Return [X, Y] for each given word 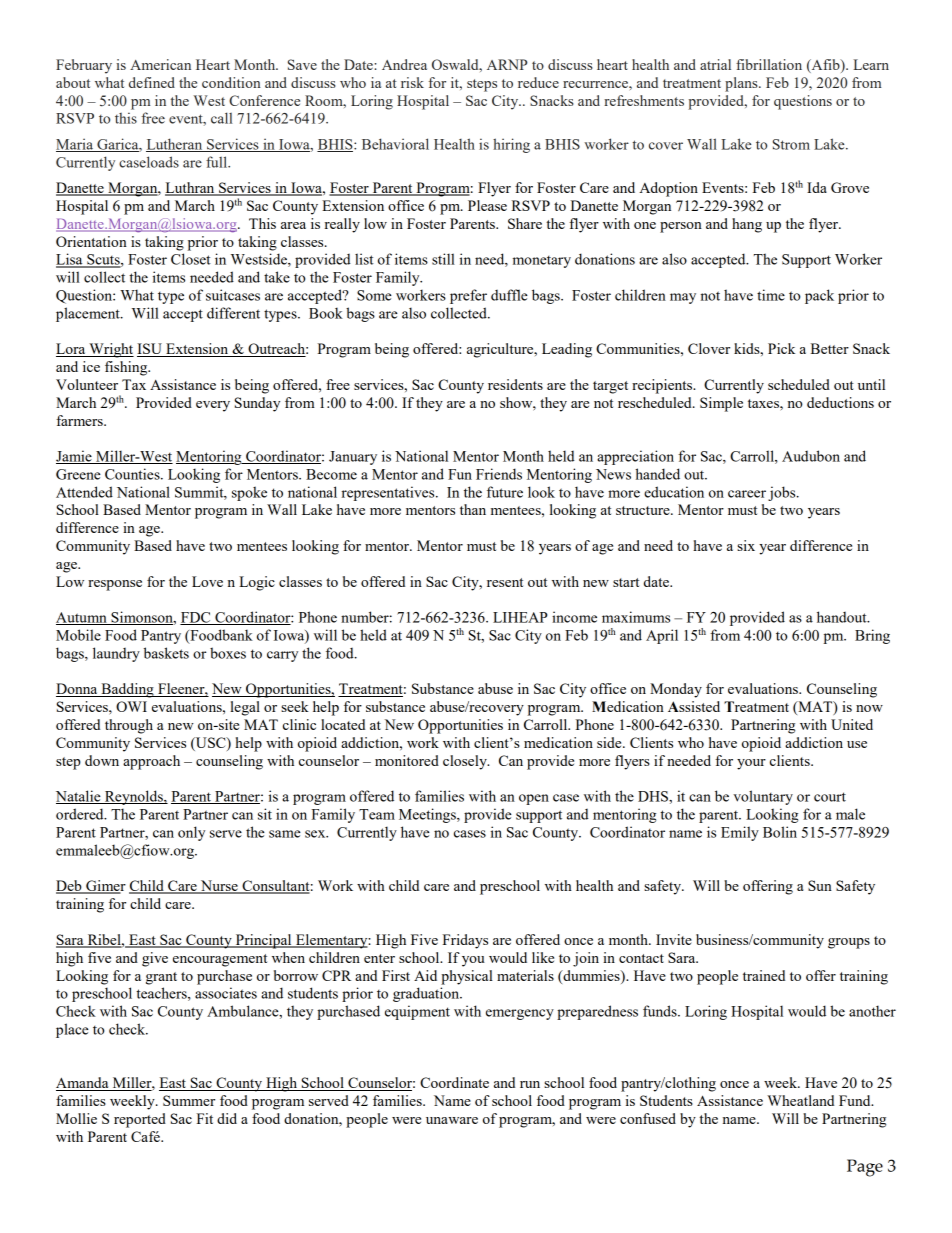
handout [843, 617]
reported [140, 1120]
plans [742, 84]
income [574, 617]
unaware [452, 1120]
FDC [196, 618]
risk [412, 82]
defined [152, 82]
